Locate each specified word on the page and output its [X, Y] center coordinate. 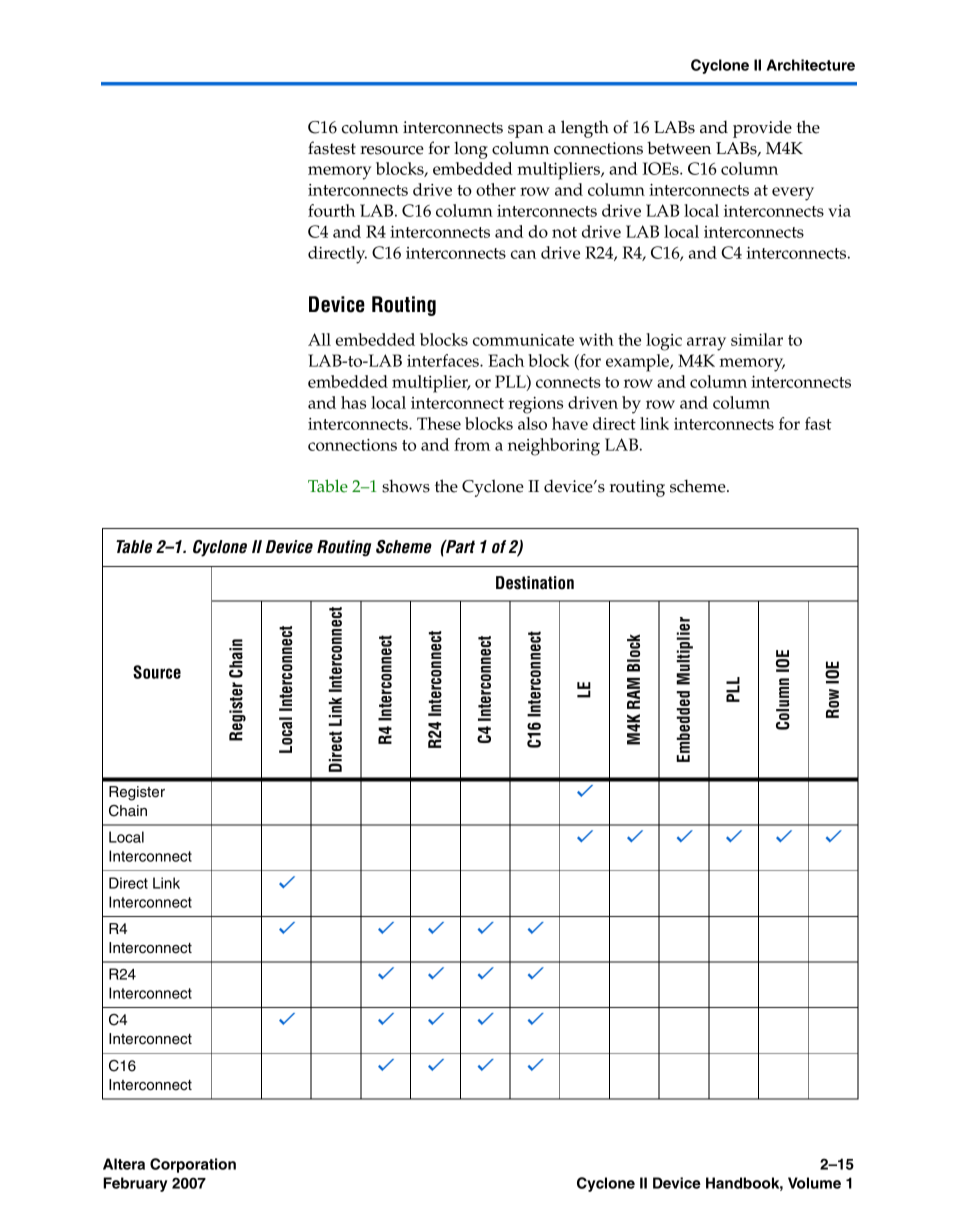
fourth [331, 210]
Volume [814, 1183]
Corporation [193, 1165]
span [526, 131]
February [135, 1184]
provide [762, 129]
